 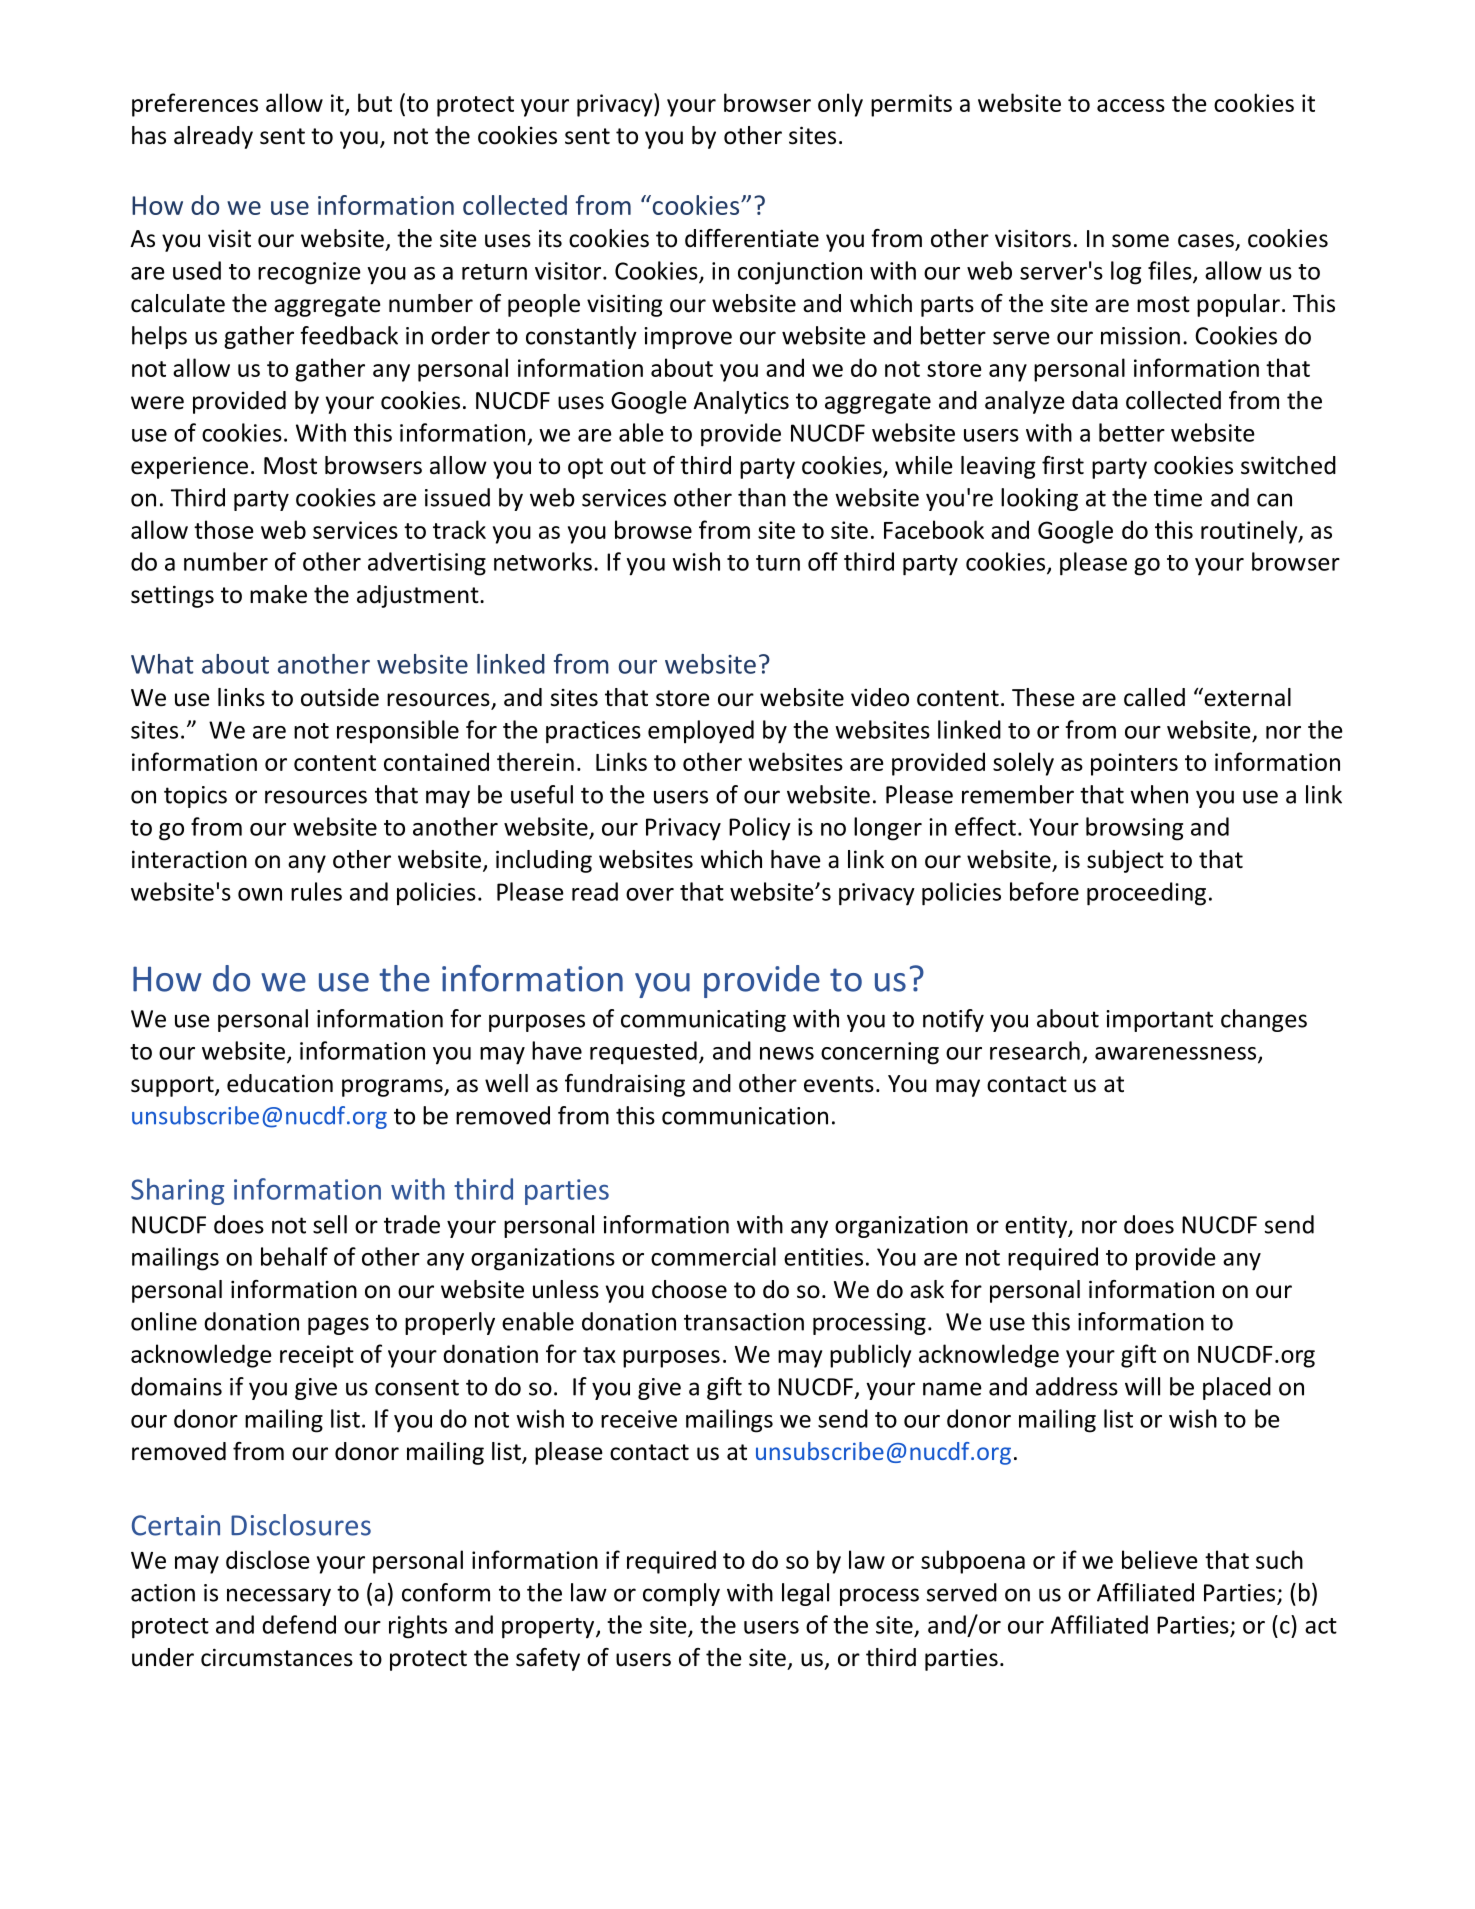 What do you see at coordinates (681, 1594) in the page?
I see `comply` at bounding box center [681, 1594].
